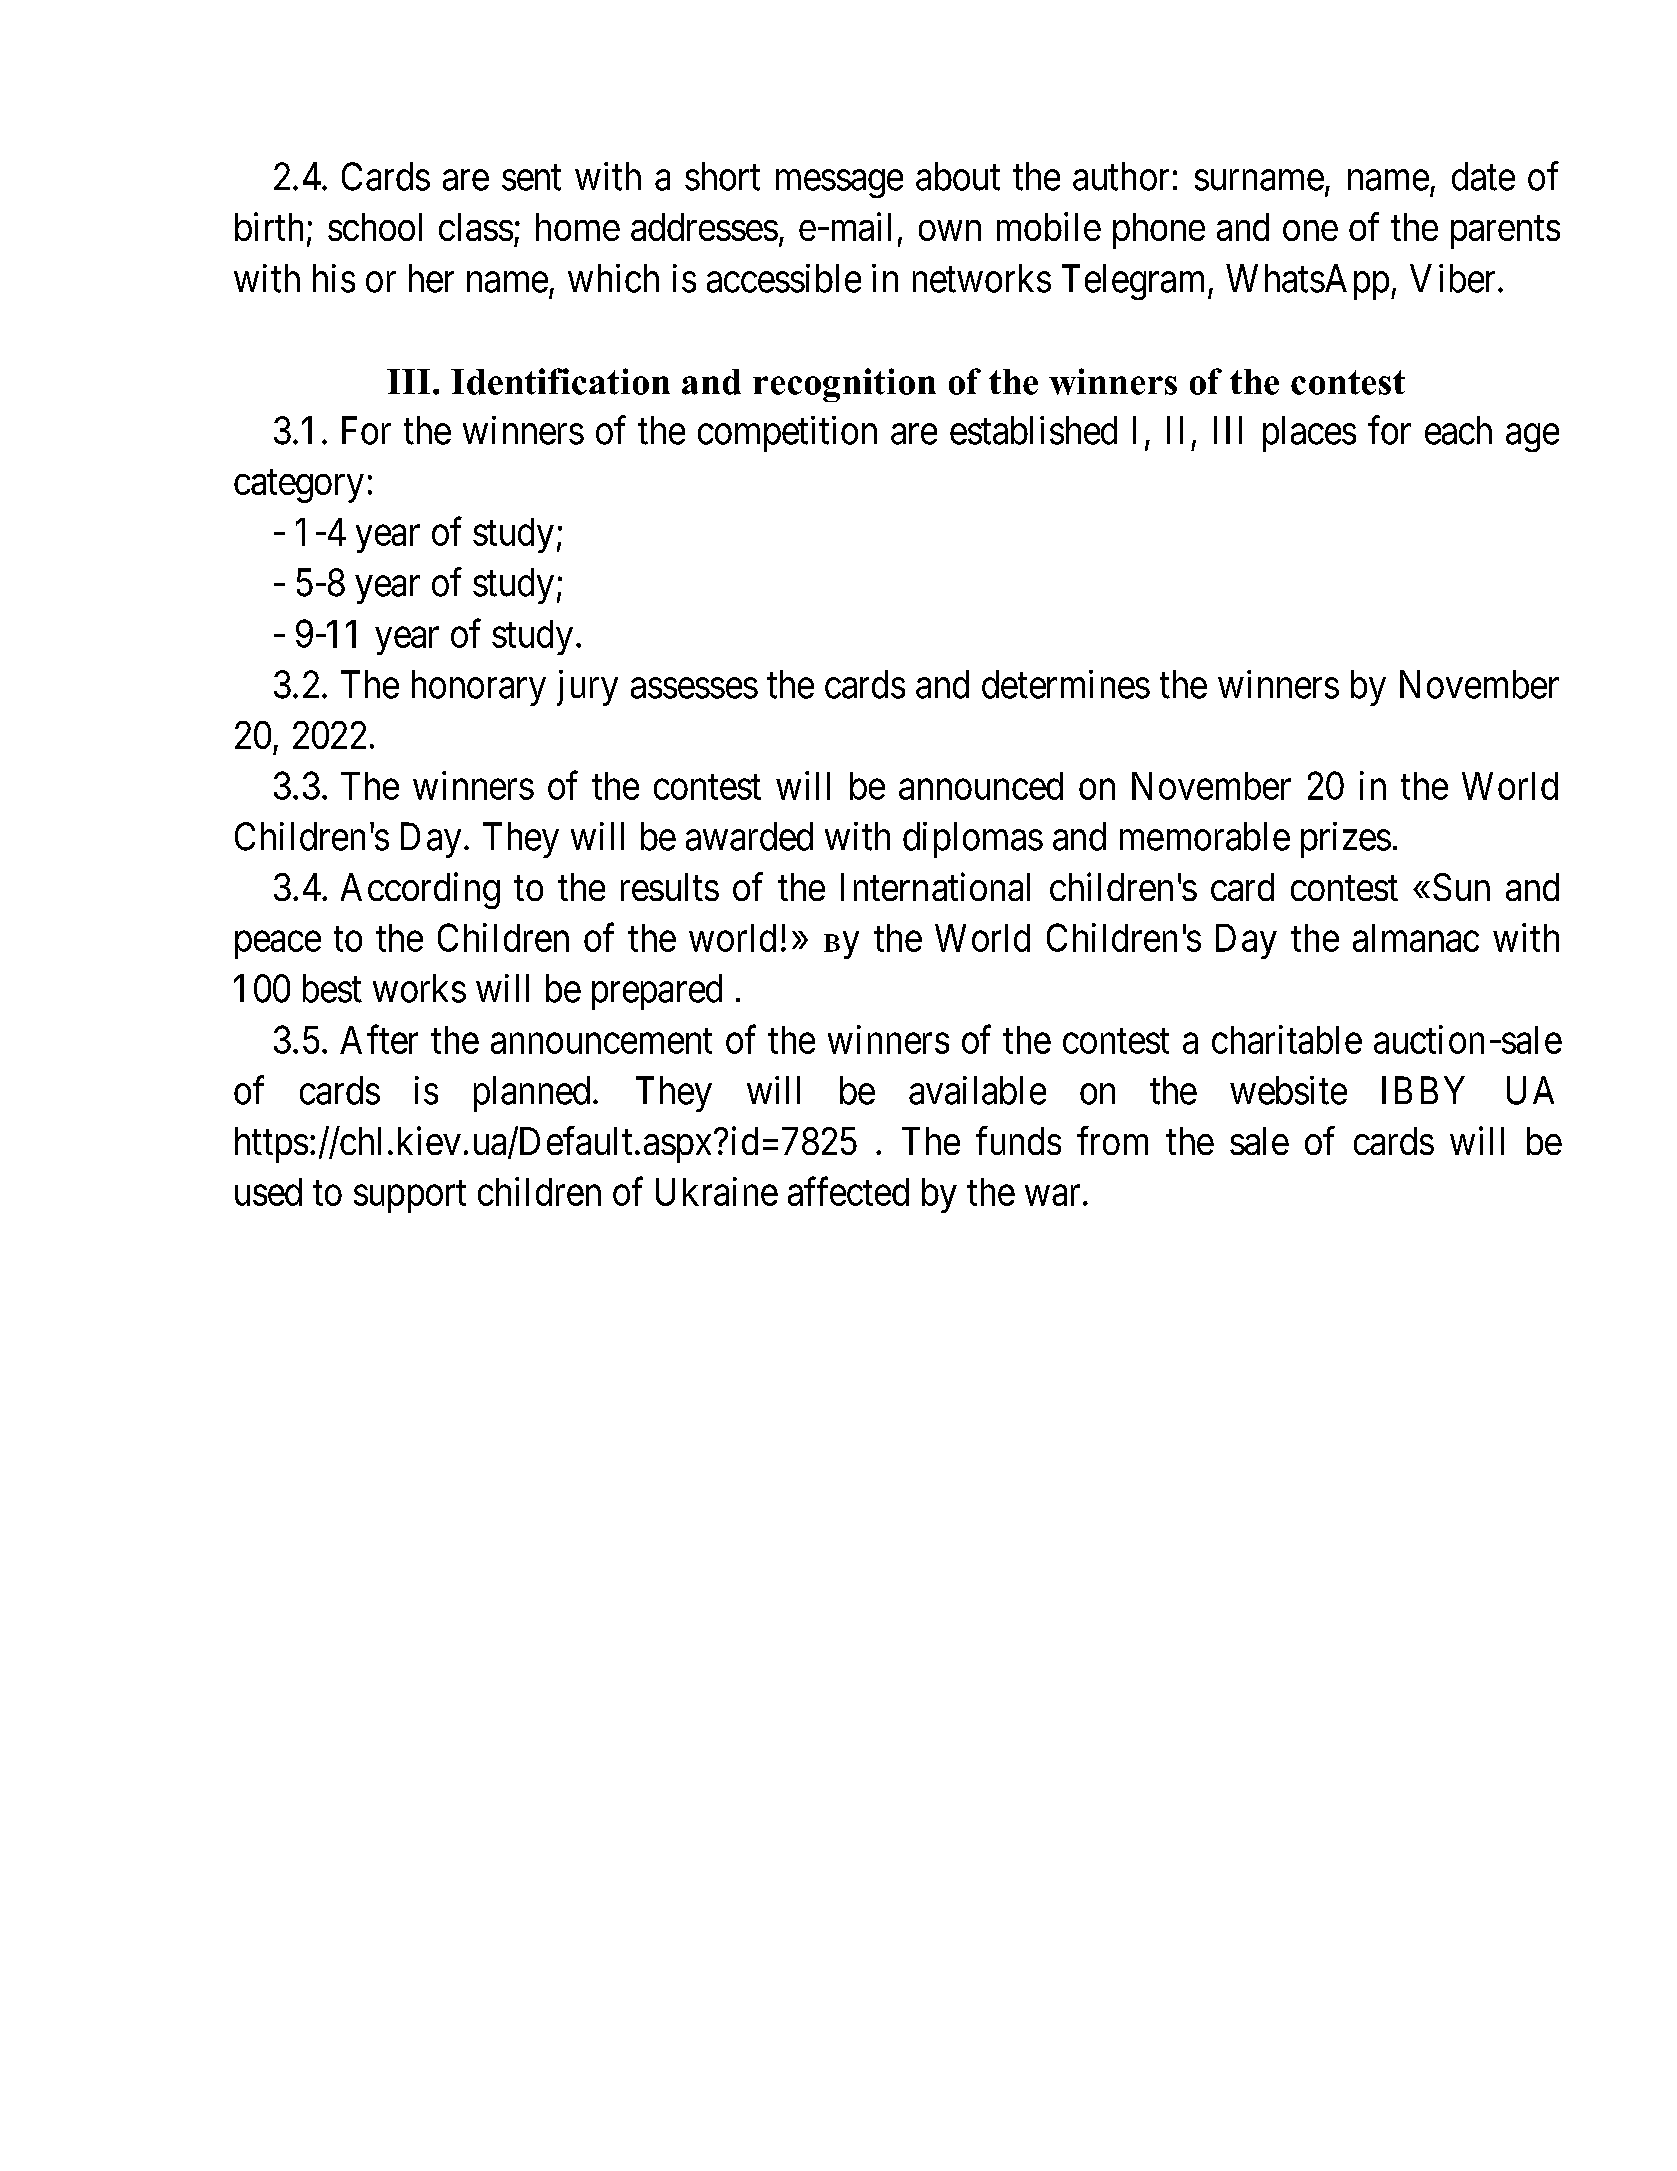 Image resolution: width=1677 pixels, height=2171 pixels. Describe the element at coordinates (410, 1197) in the page. I see `support` at that location.
